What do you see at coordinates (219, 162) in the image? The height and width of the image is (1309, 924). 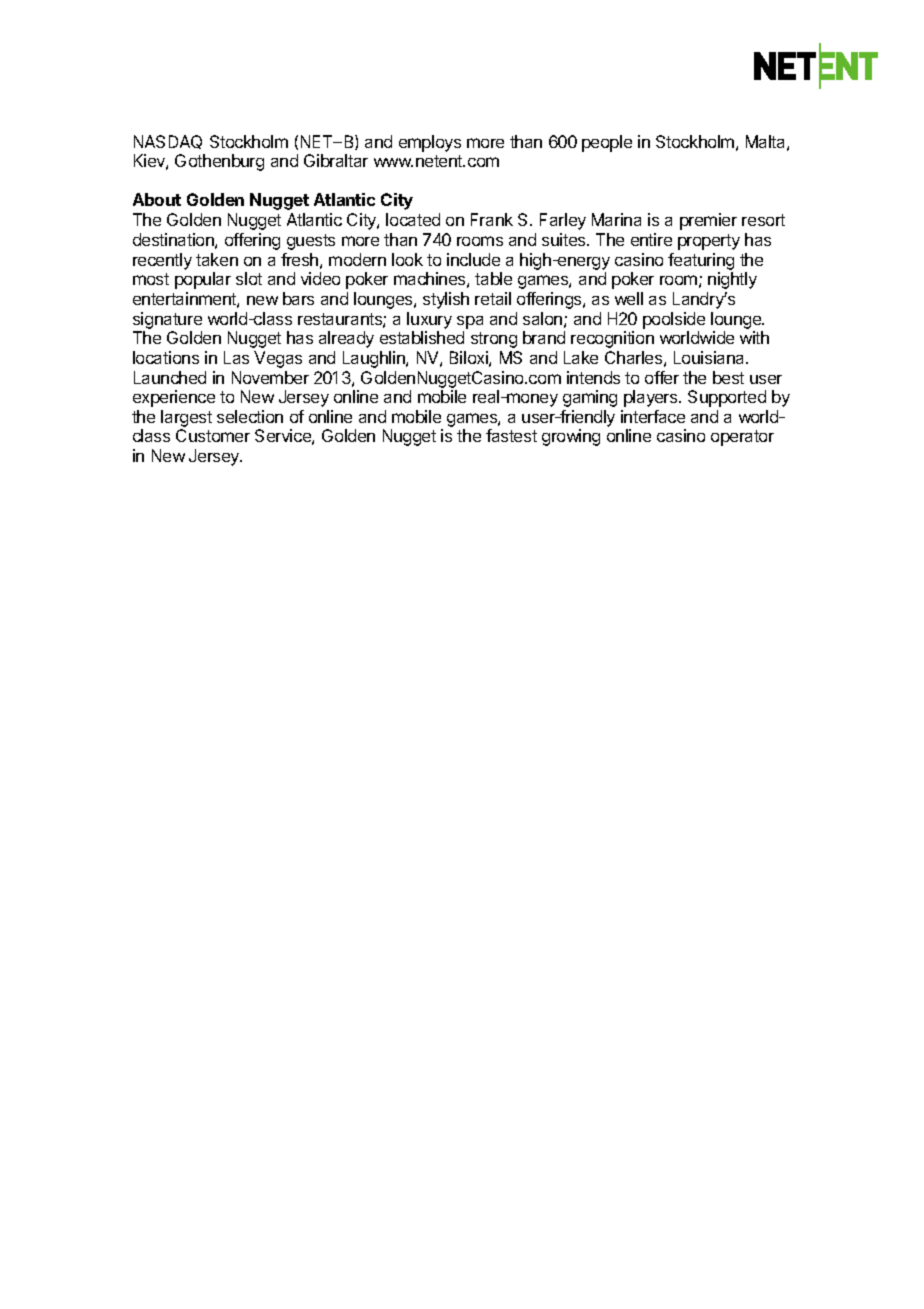 I see `Gothenburg` at bounding box center [219, 162].
